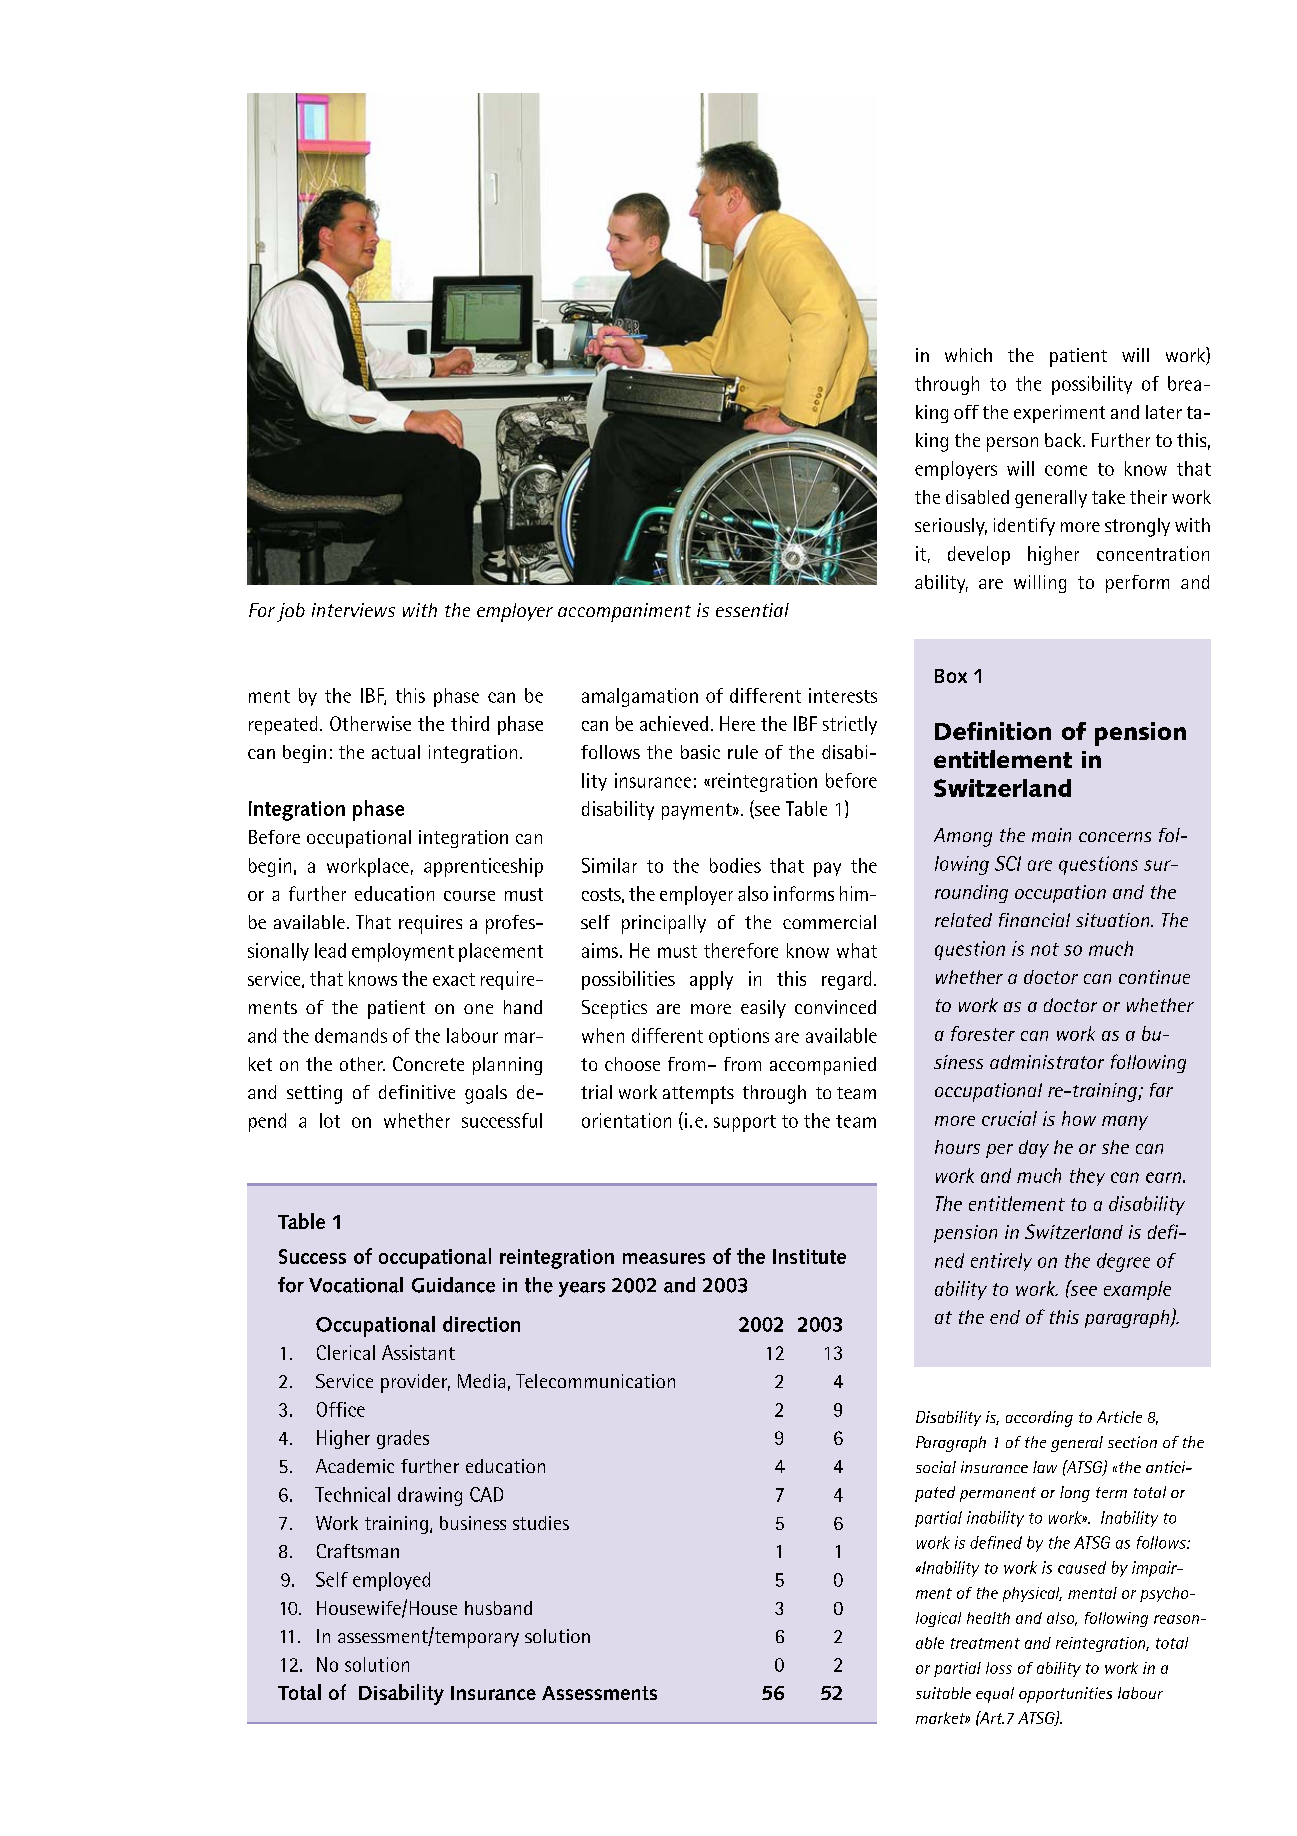  Describe the element at coordinates (1065, 1695) in the document. I see `opportunities` at that location.
